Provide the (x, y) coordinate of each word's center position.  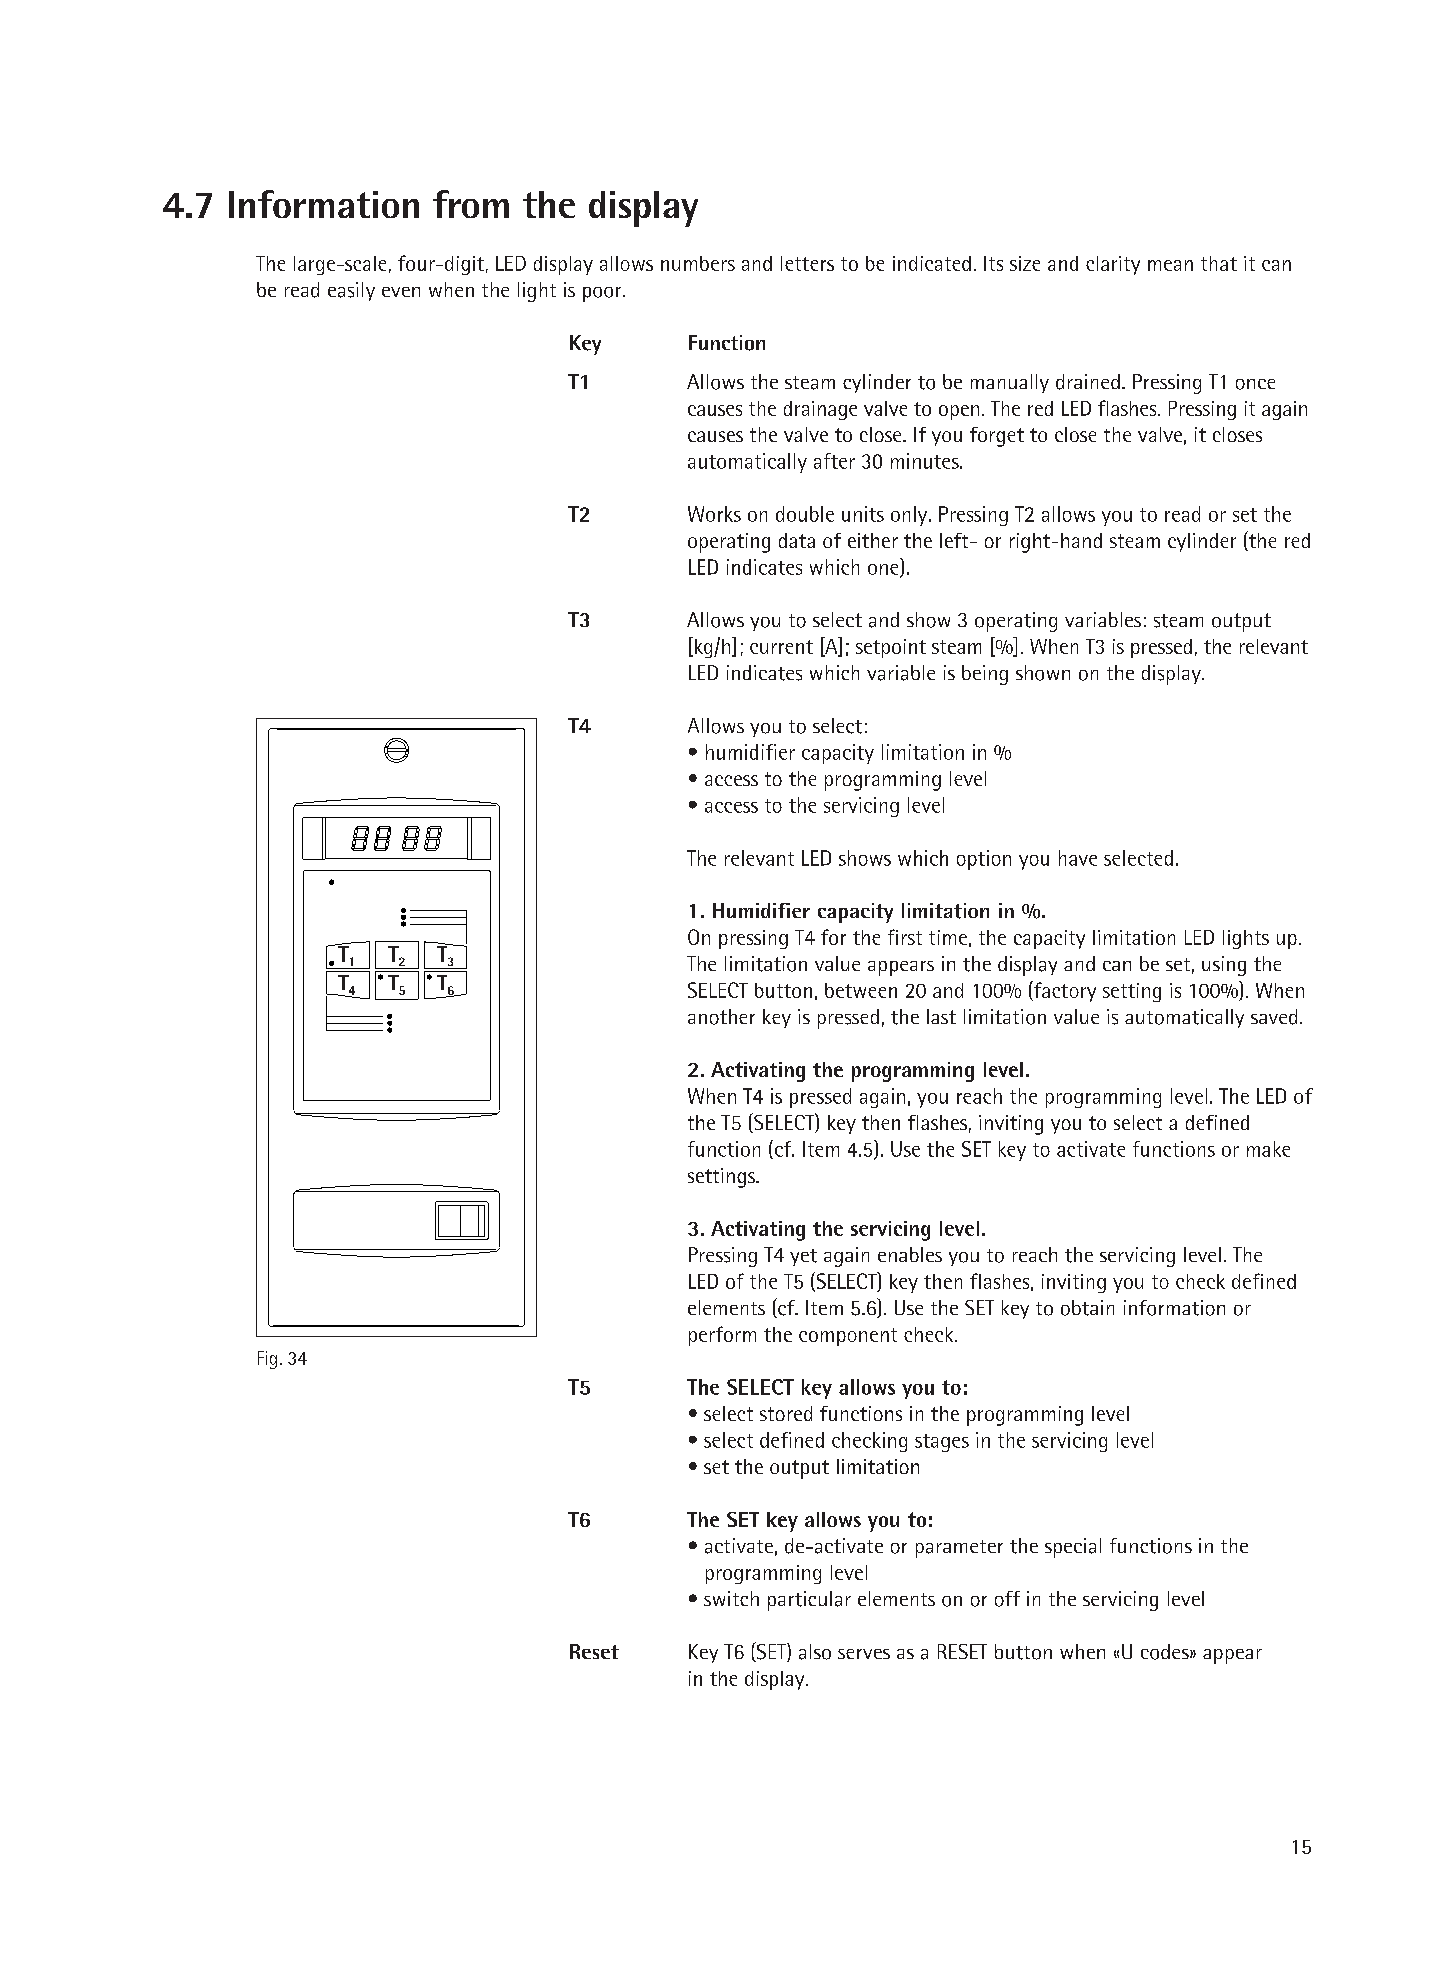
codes (1166, 1652)
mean (1170, 265)
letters (807, 263)
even (401, 292)
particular (809, 1601)
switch (731, 1598)
